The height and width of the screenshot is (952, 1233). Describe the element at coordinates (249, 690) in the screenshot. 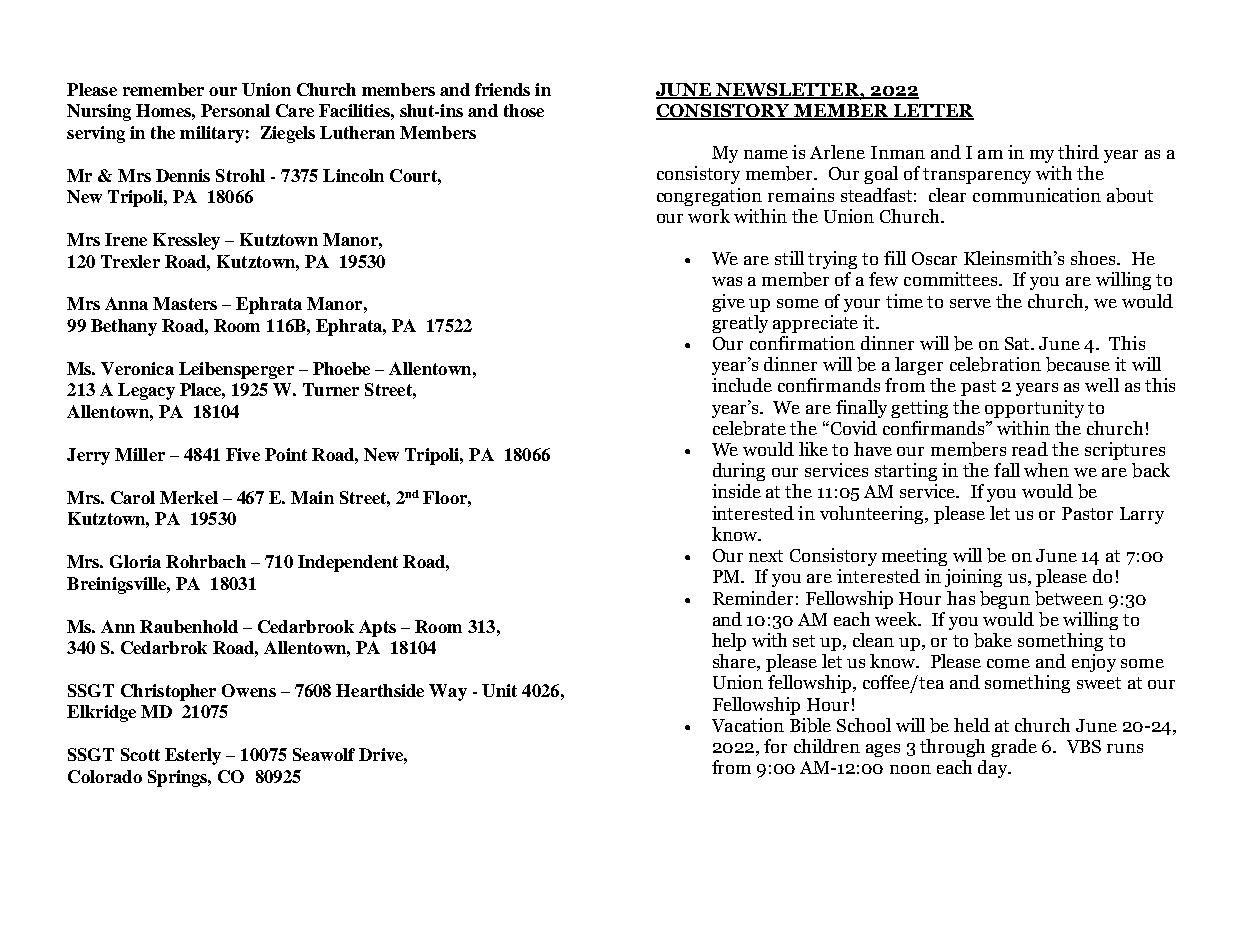

I see `Owens` at that location.
